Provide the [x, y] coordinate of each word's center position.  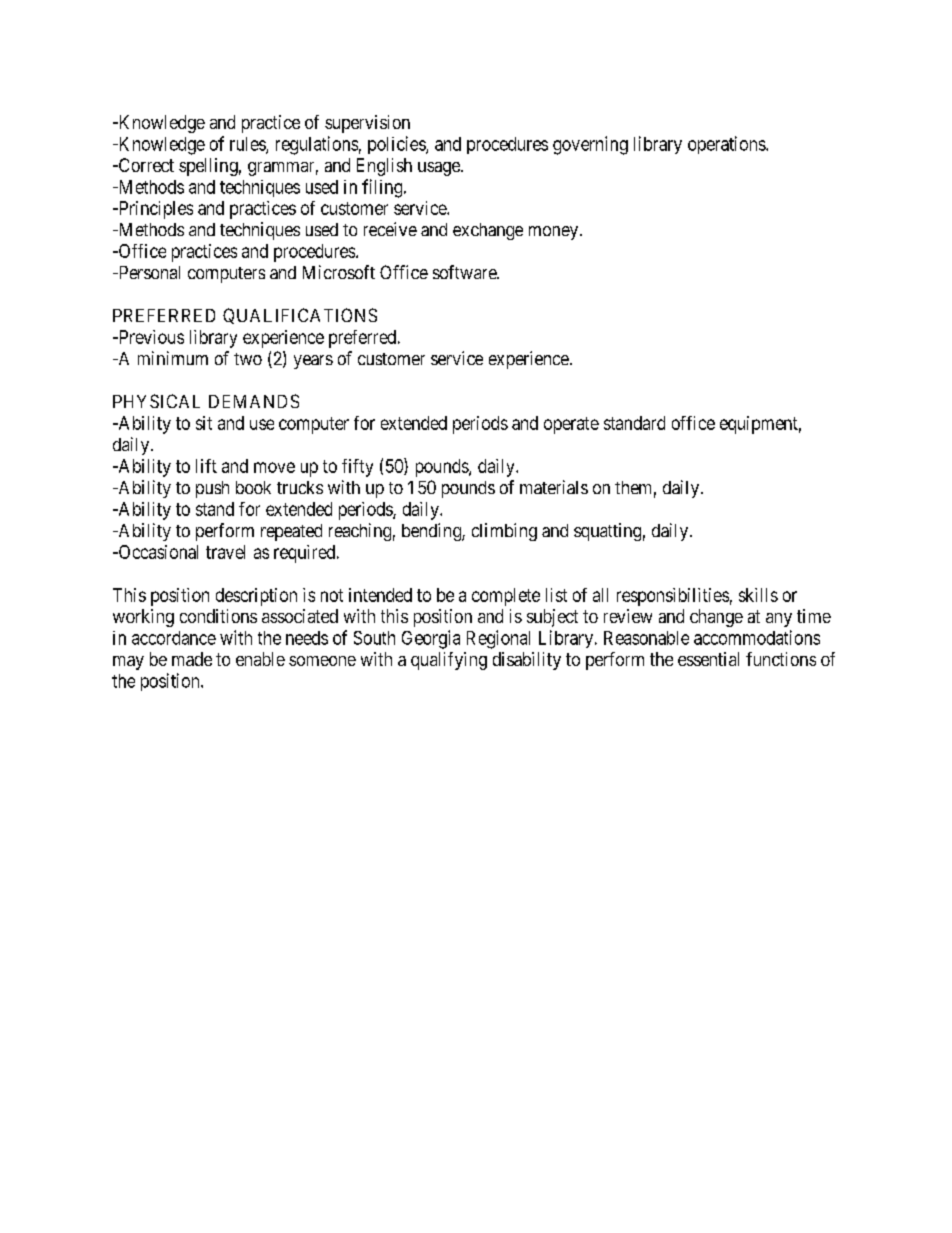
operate [571, 425]
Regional [498, 639]
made [192, 659]
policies [397, 145]
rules [248, 145]
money [555, 233]
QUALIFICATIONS [300, 316]
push [212, 489]
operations [727, 145]
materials [554, 487]
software [465, 272]
